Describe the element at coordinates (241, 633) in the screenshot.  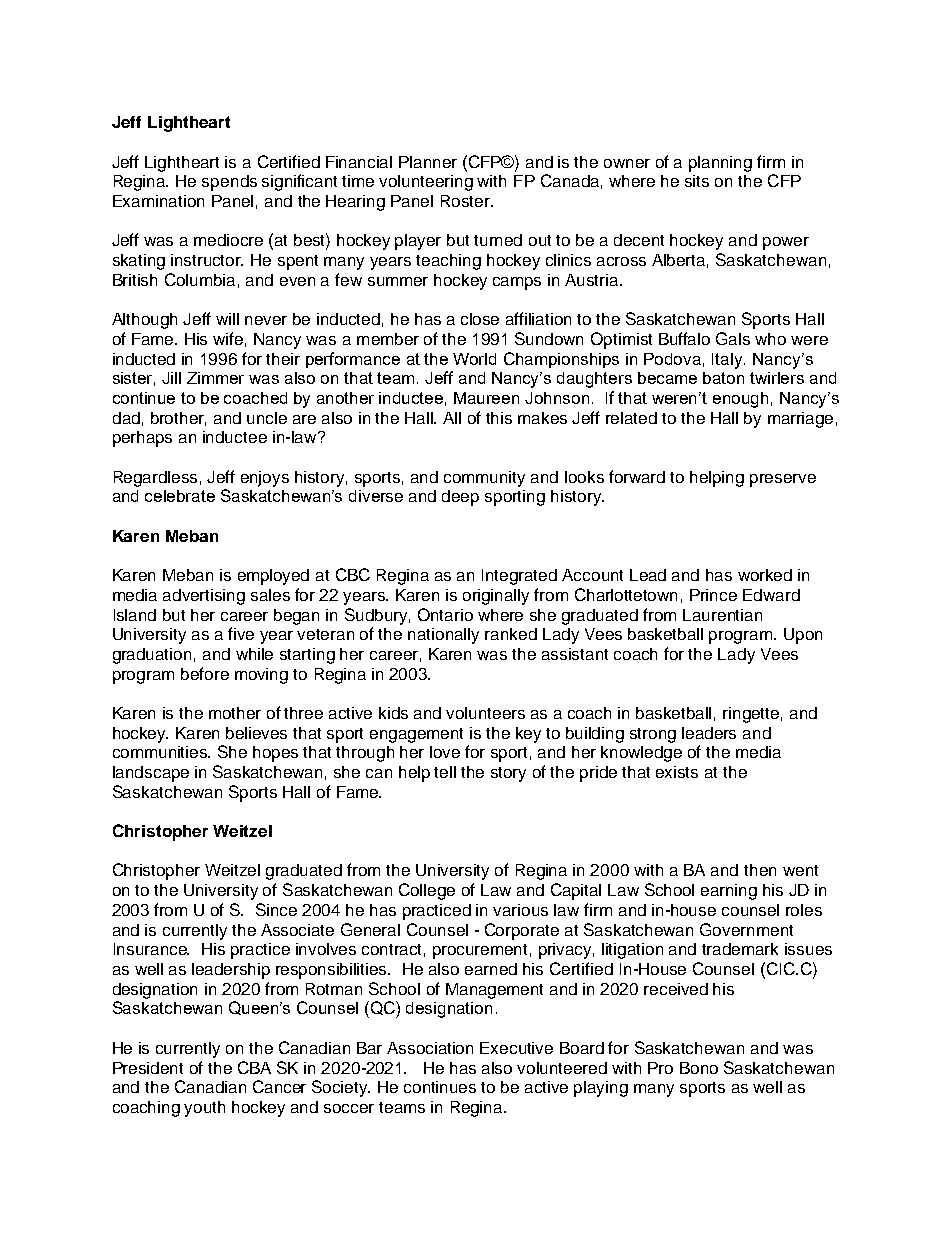
I see `five` at that location.
